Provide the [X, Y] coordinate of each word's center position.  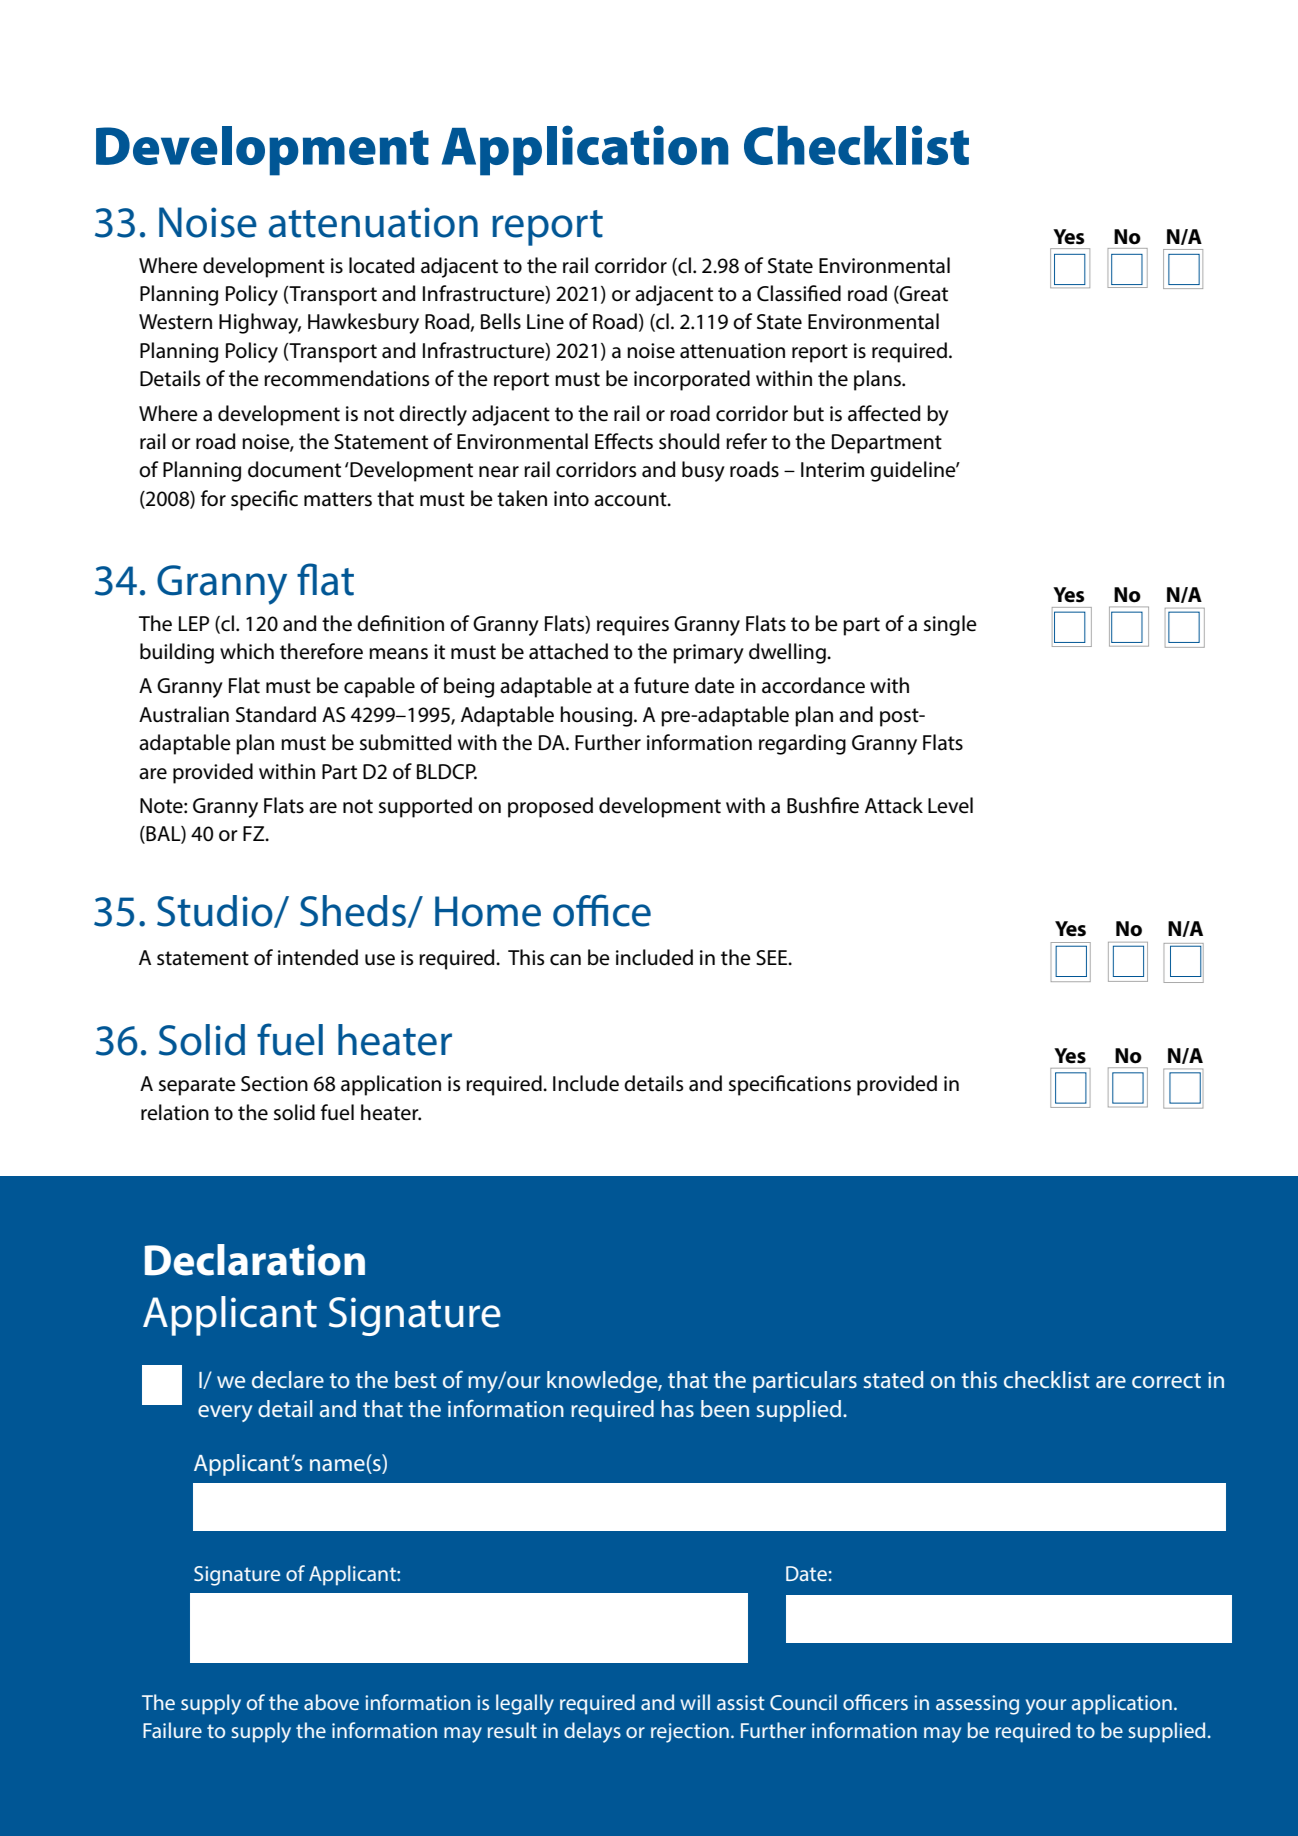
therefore [321, 651]
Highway [260, 323]
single [950, 625]
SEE [773, 958]
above [331, 1702]
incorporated [692, 380]
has [677, 1408]
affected [884, 413]
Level [950, 805]
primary [708, 654]
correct [1166, 1380]
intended [318, 957]
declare [288, 1379]
